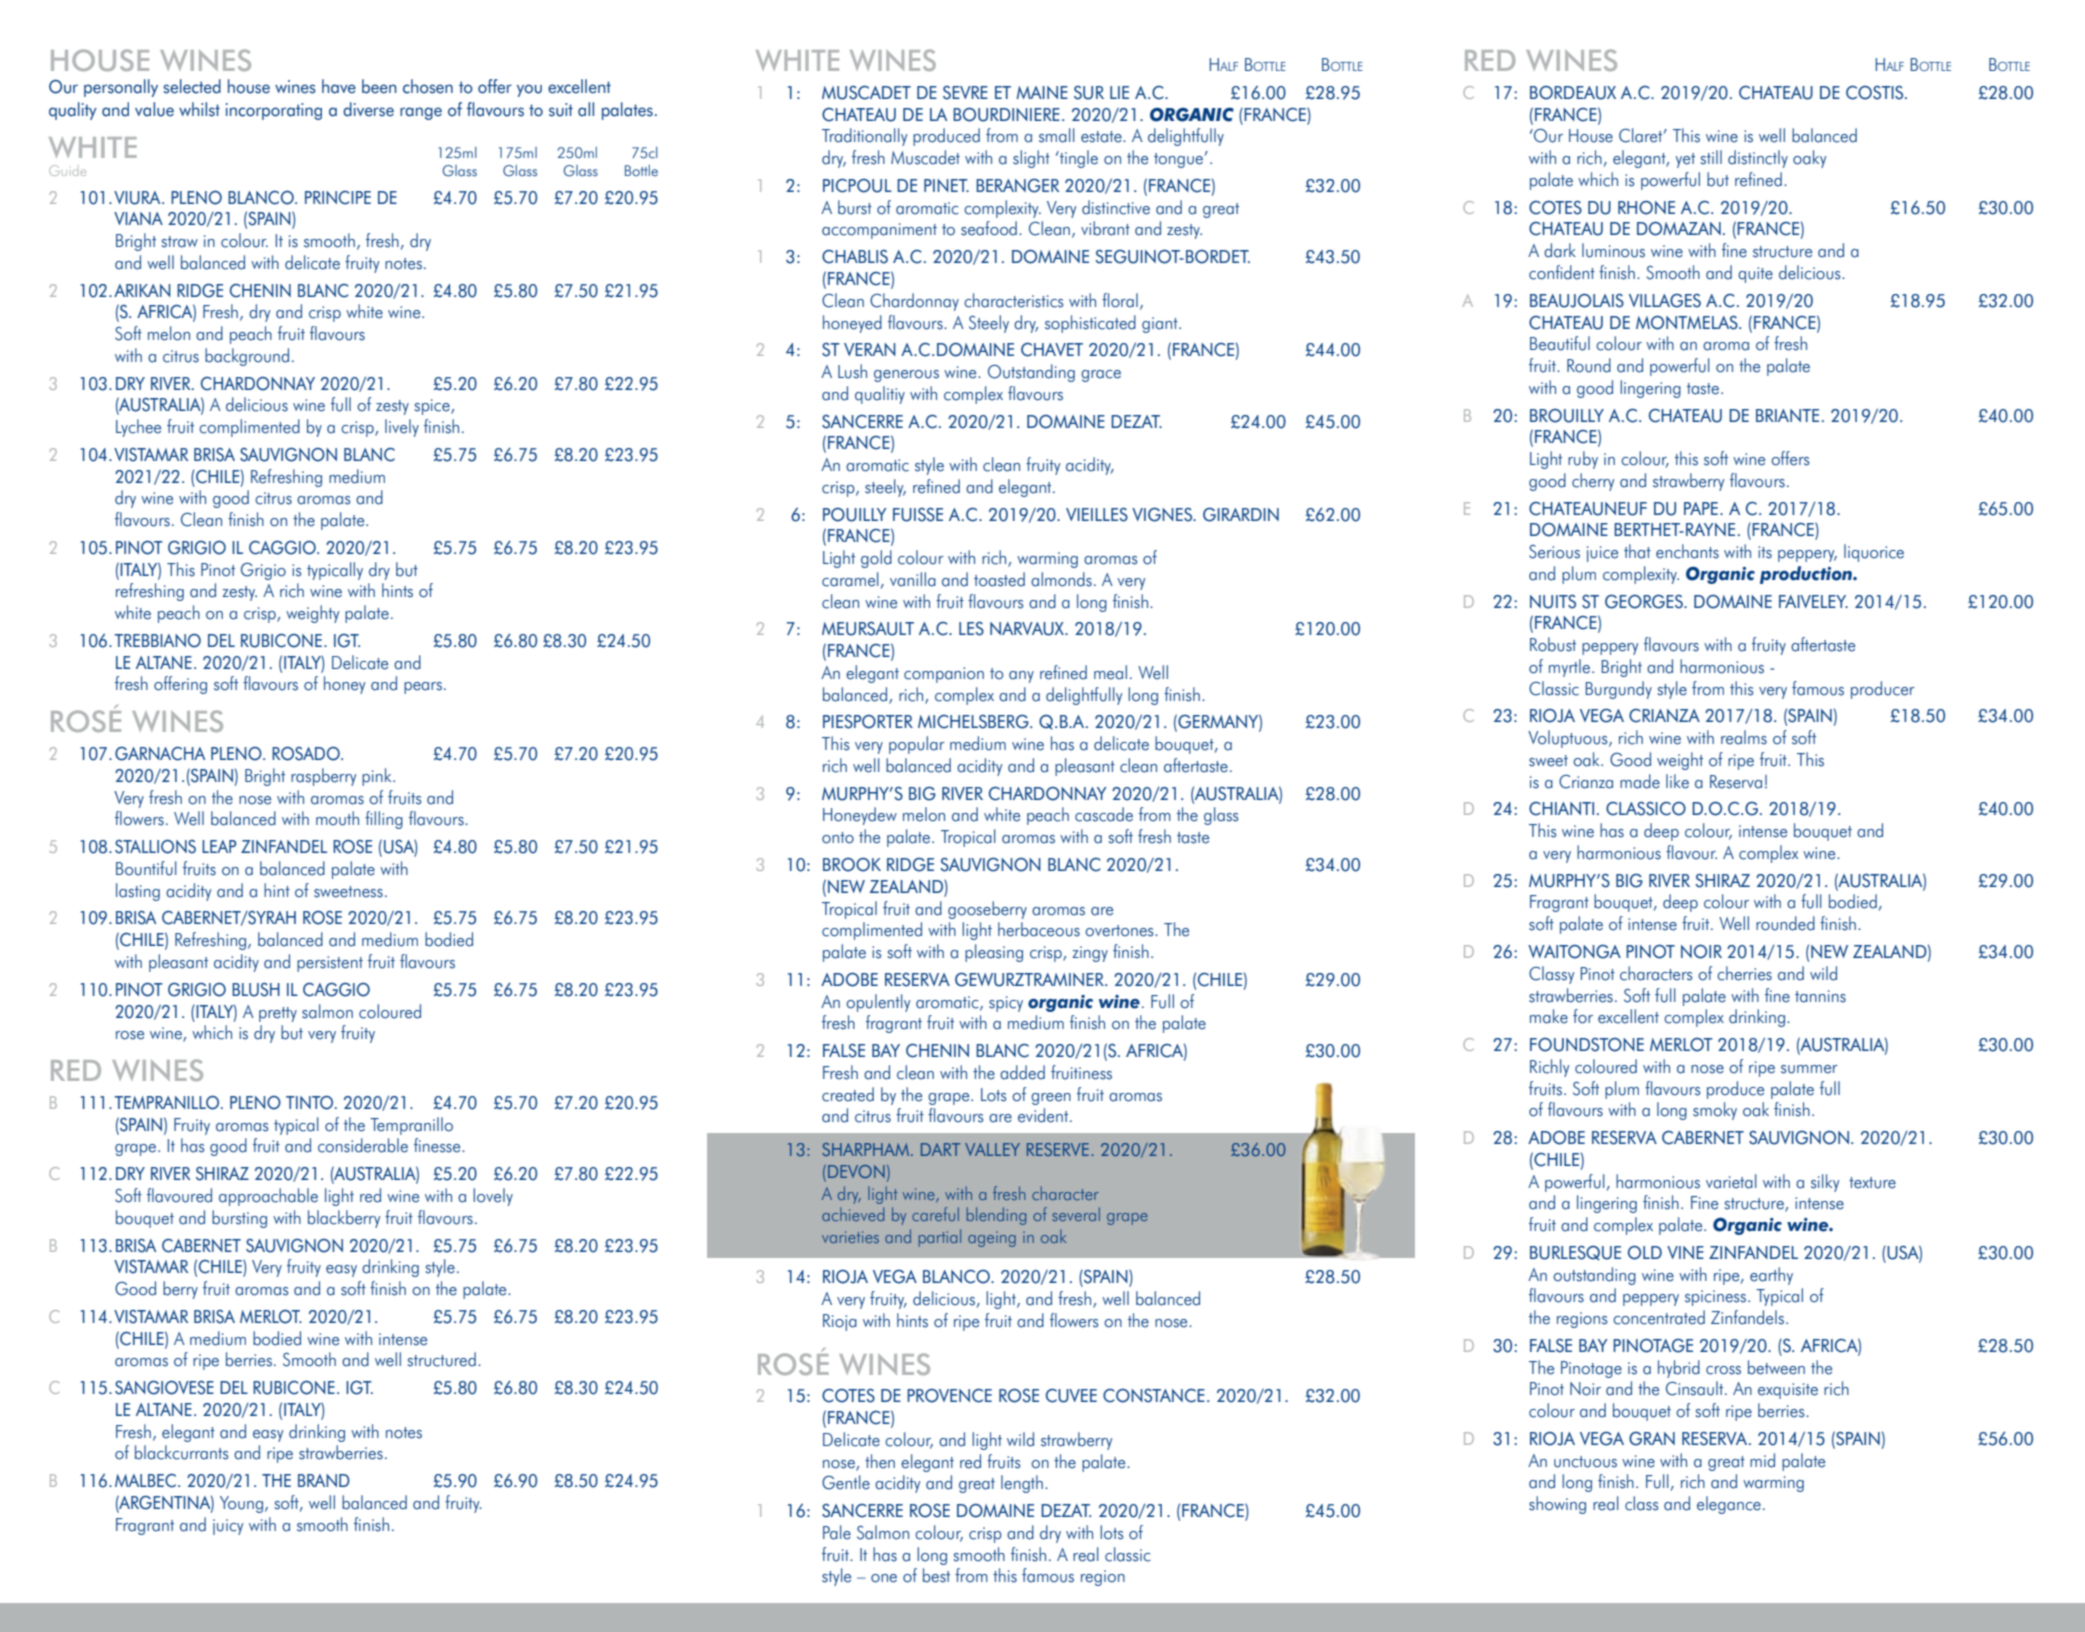 The image size is (2085, 1632). What do you see at coordinates (1731, 1181) in the document?
I see `varietal` at bounding box center [1731, 1181].
